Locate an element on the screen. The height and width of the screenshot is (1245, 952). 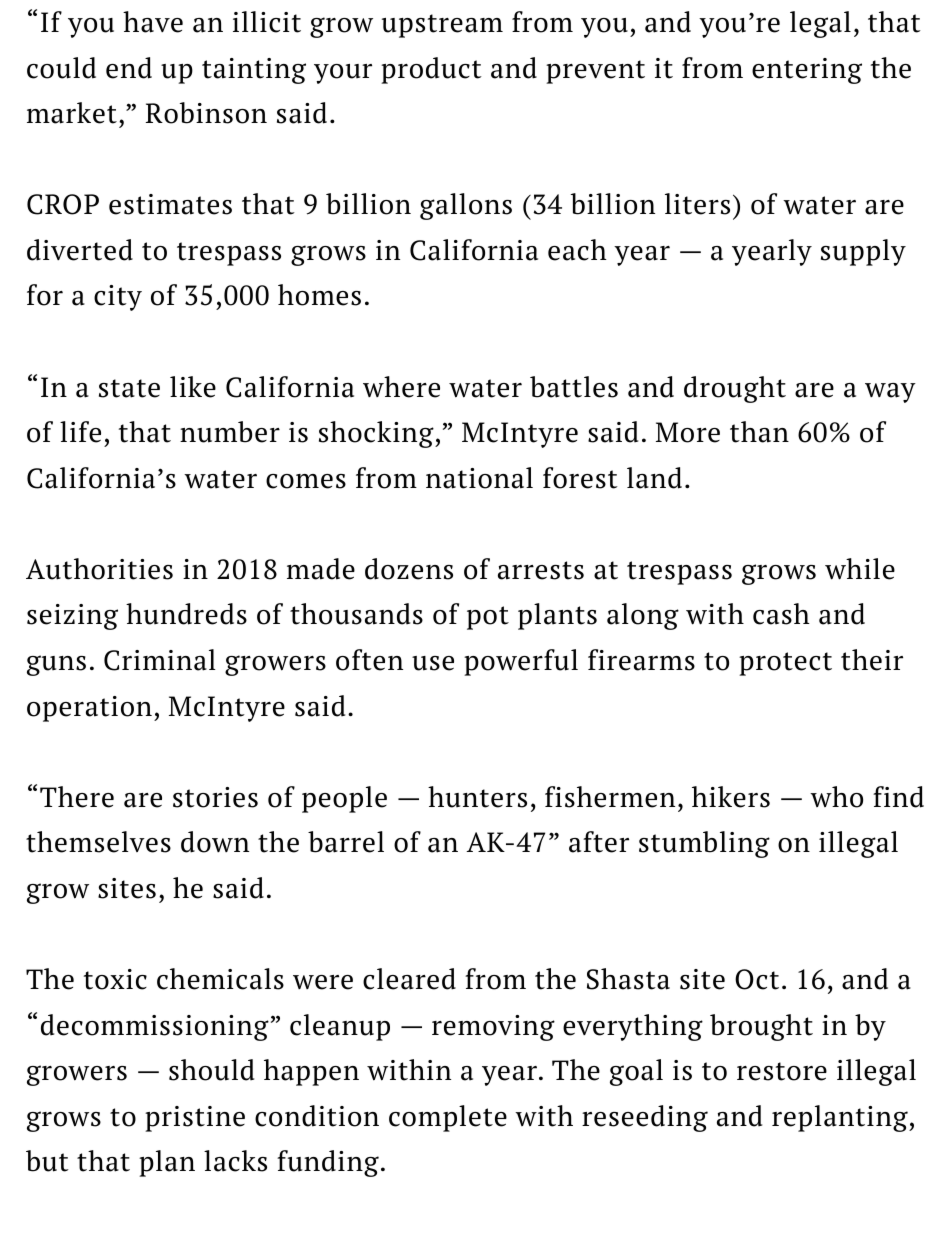
pristine is located at coordinates (195, 1119).
